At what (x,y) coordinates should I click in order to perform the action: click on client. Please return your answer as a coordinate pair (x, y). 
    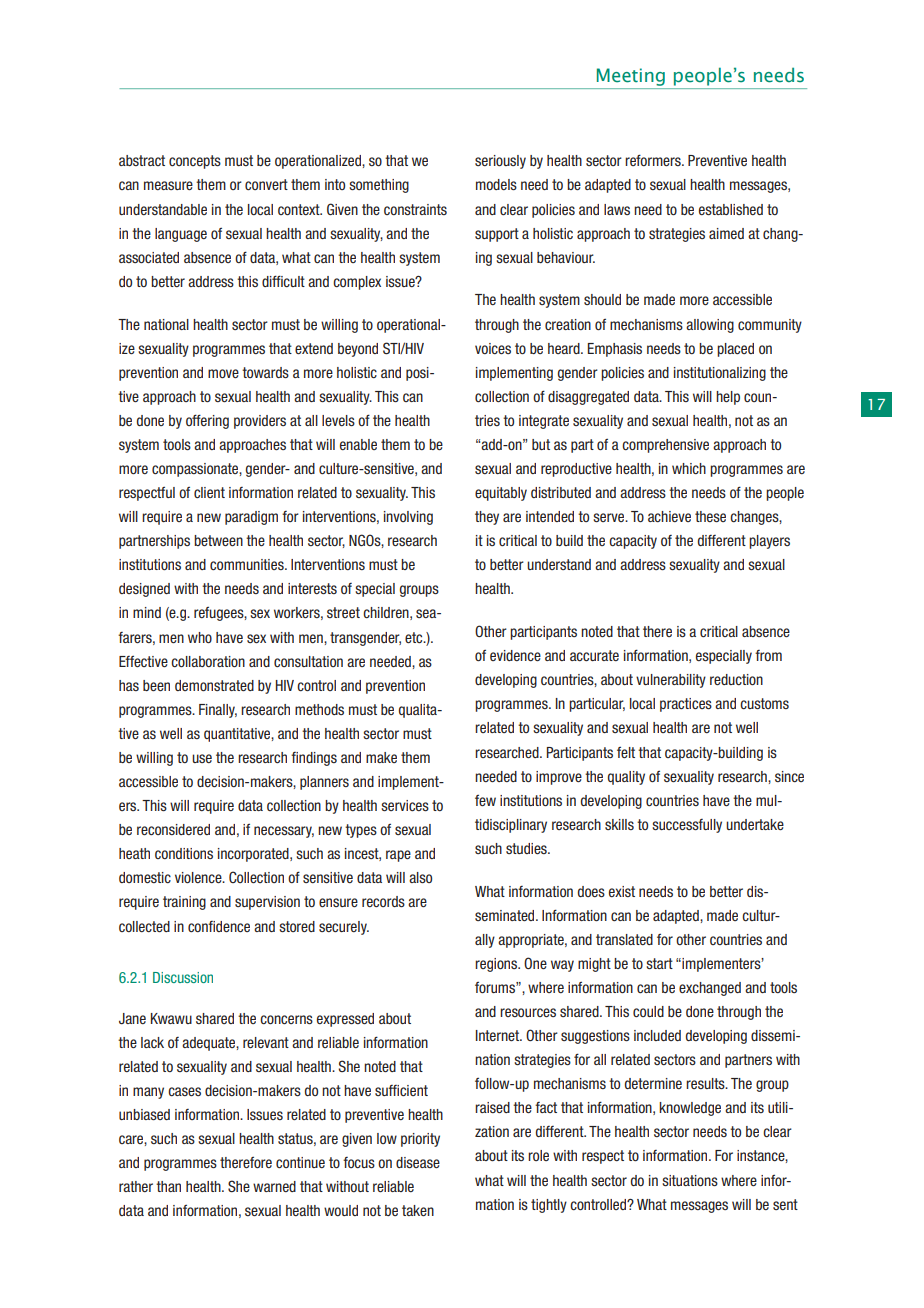
    Looking at the image, I should click on (209, 492).
